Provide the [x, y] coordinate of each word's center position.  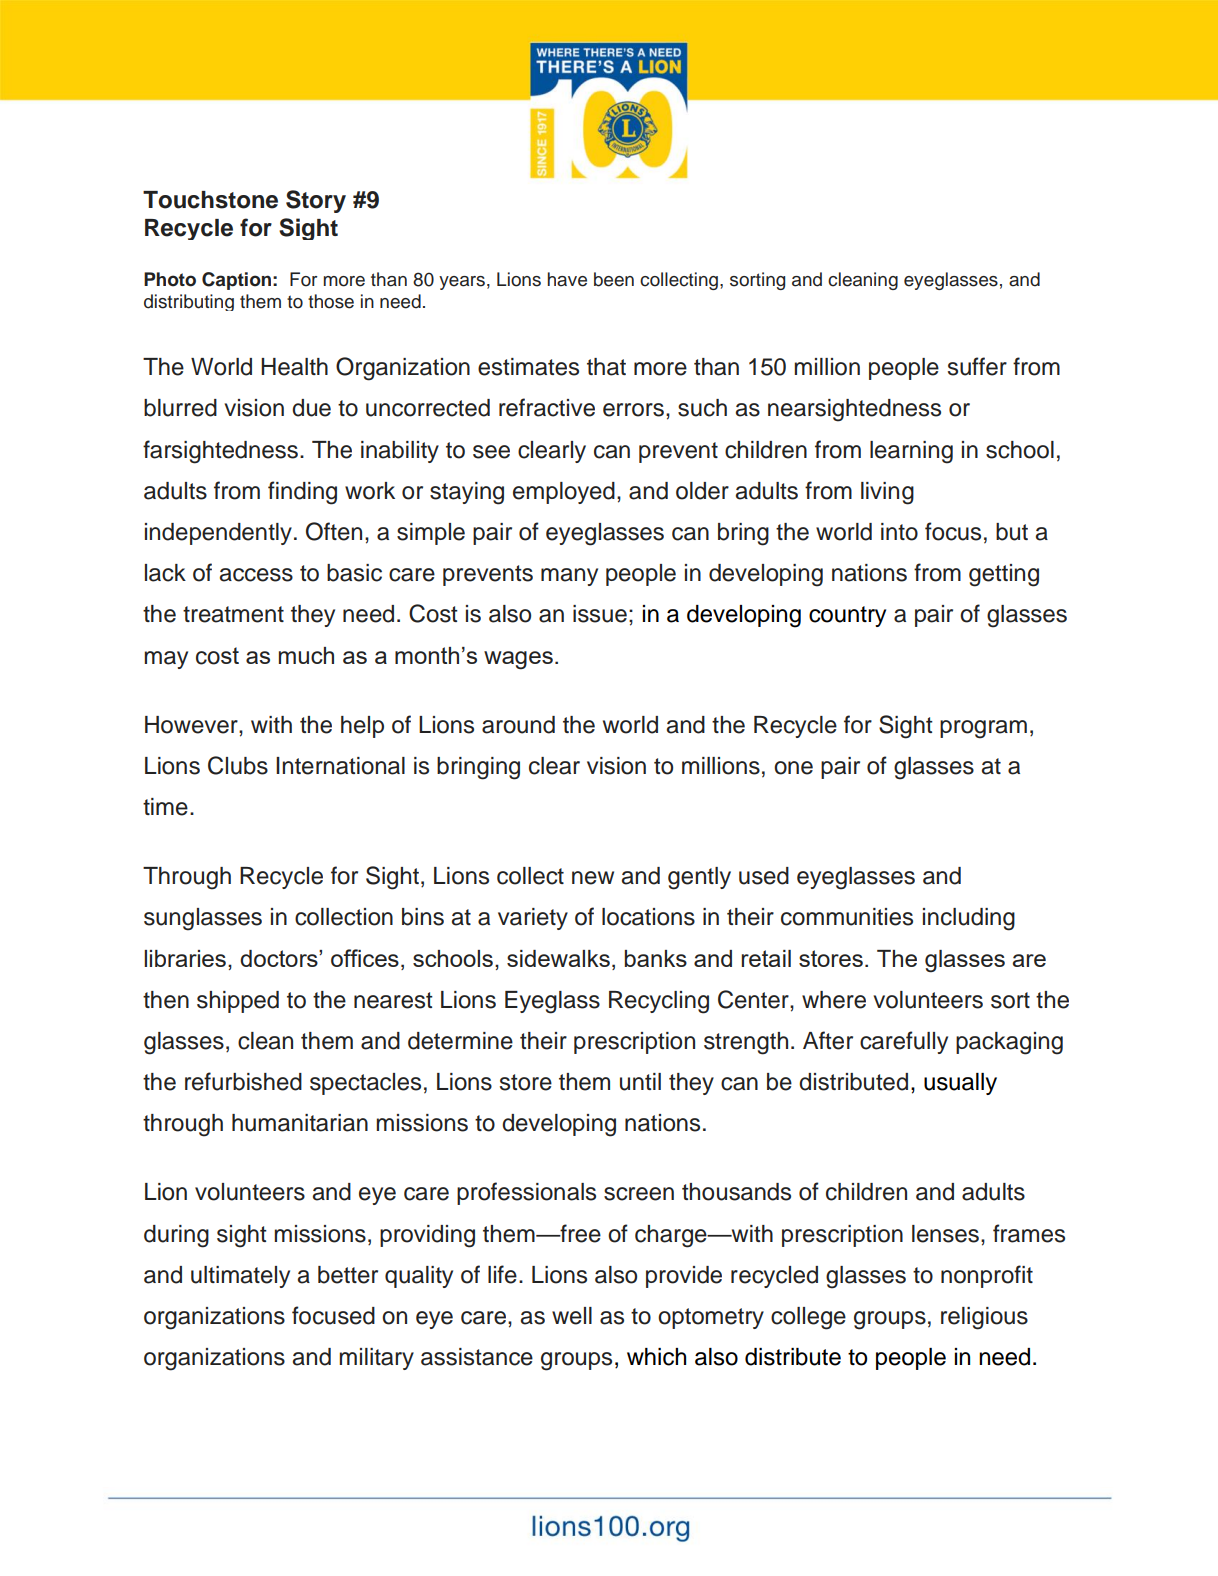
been [614, 279]
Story [316, 201]
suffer [977, 366]
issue [600, 614]
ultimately [240, 1277]
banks [656, 958]
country [847, 616]
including [969, 919]
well [572, 1316]
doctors [280, 958]
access [256, 575]
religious [984, 1318]
